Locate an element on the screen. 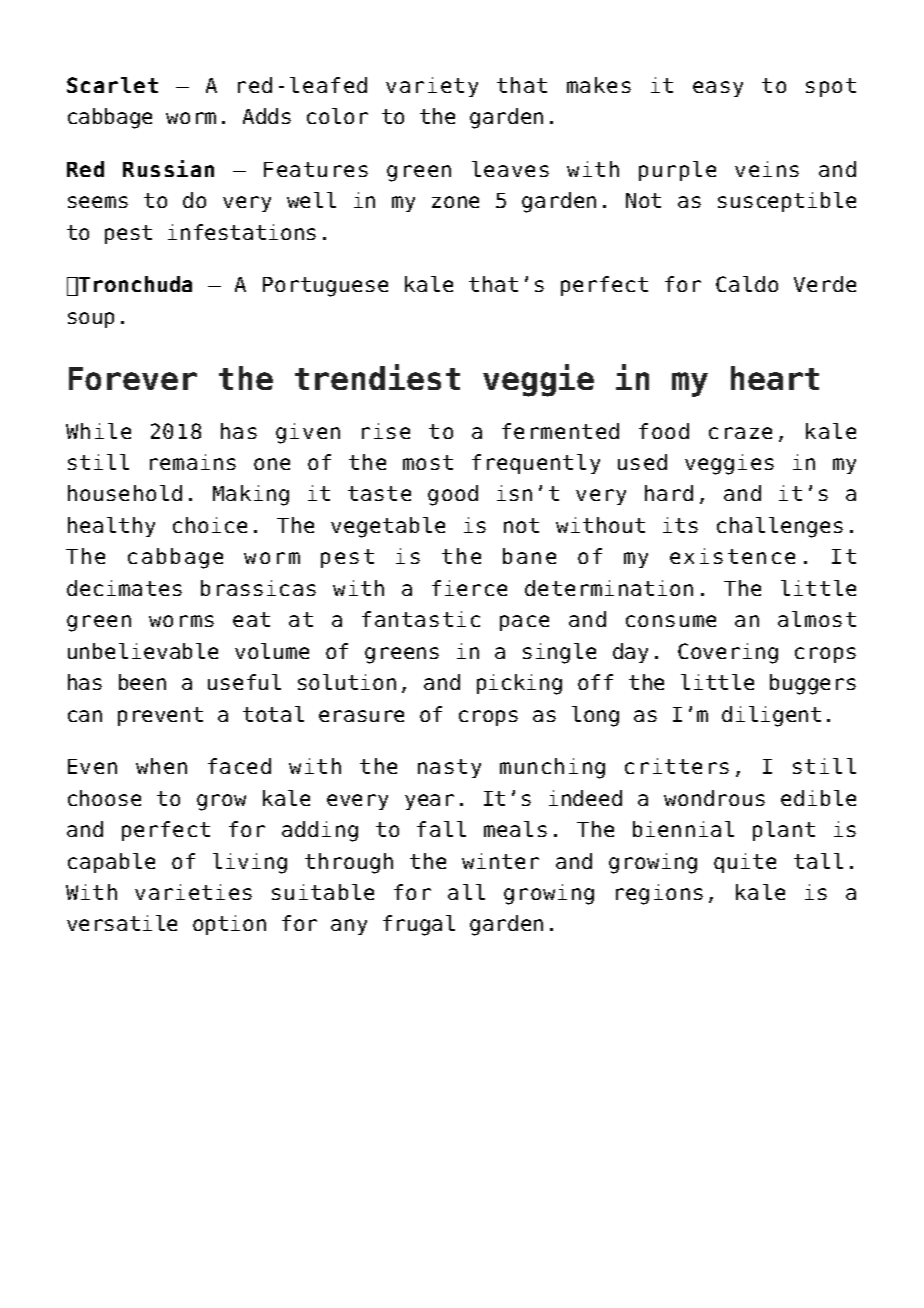  good is located at coordinates (453, 495).
